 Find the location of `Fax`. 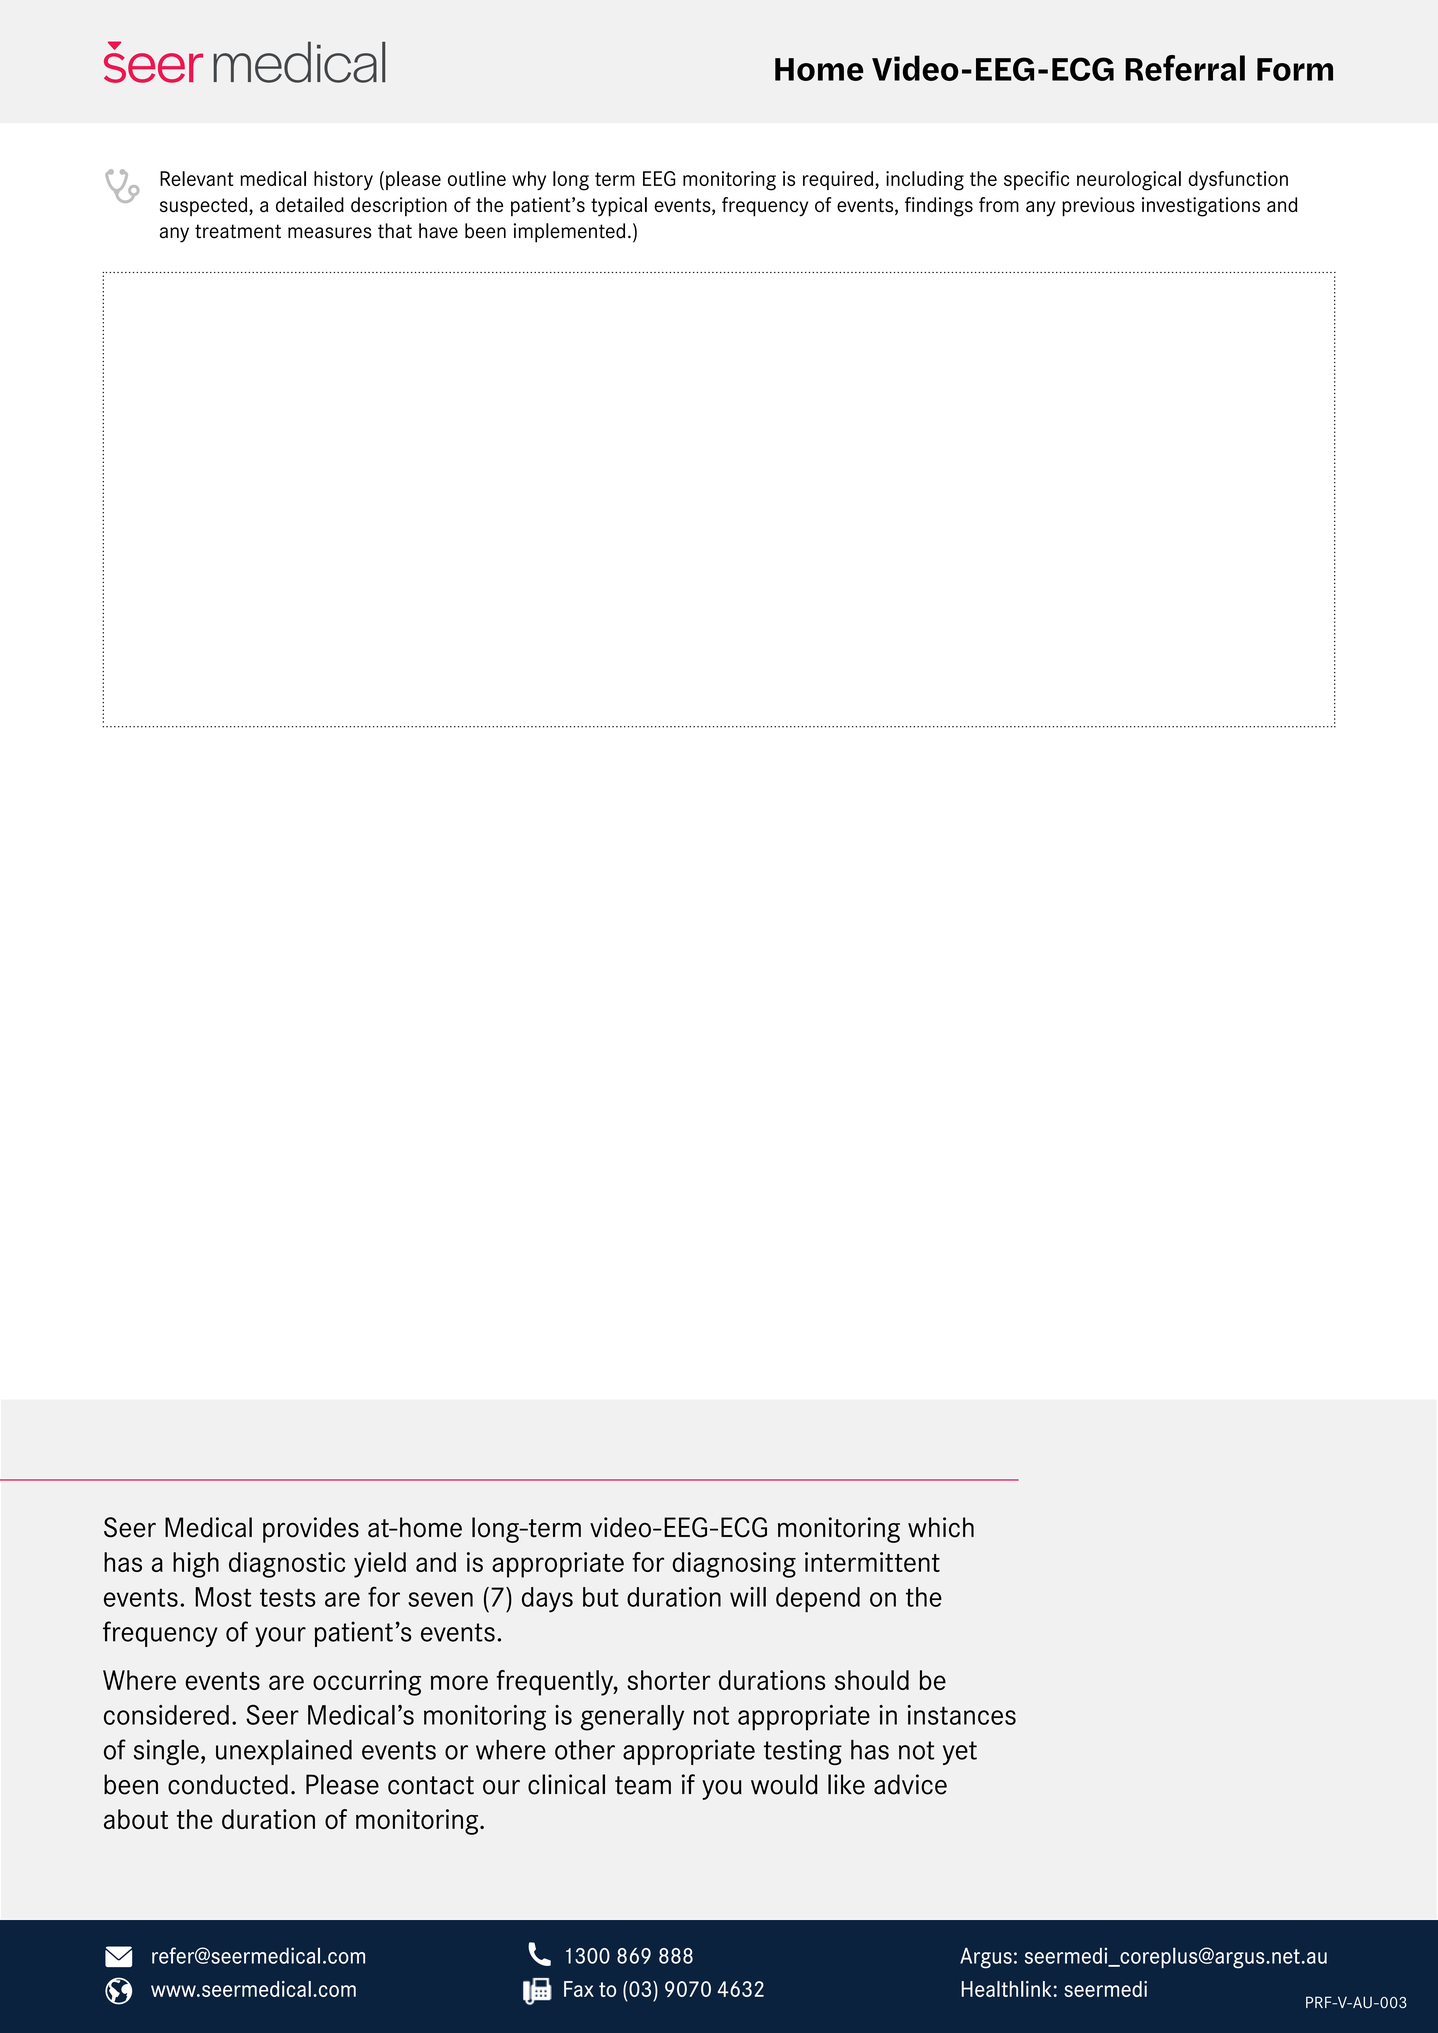

Fax is located at coordinates (579, 1989).
